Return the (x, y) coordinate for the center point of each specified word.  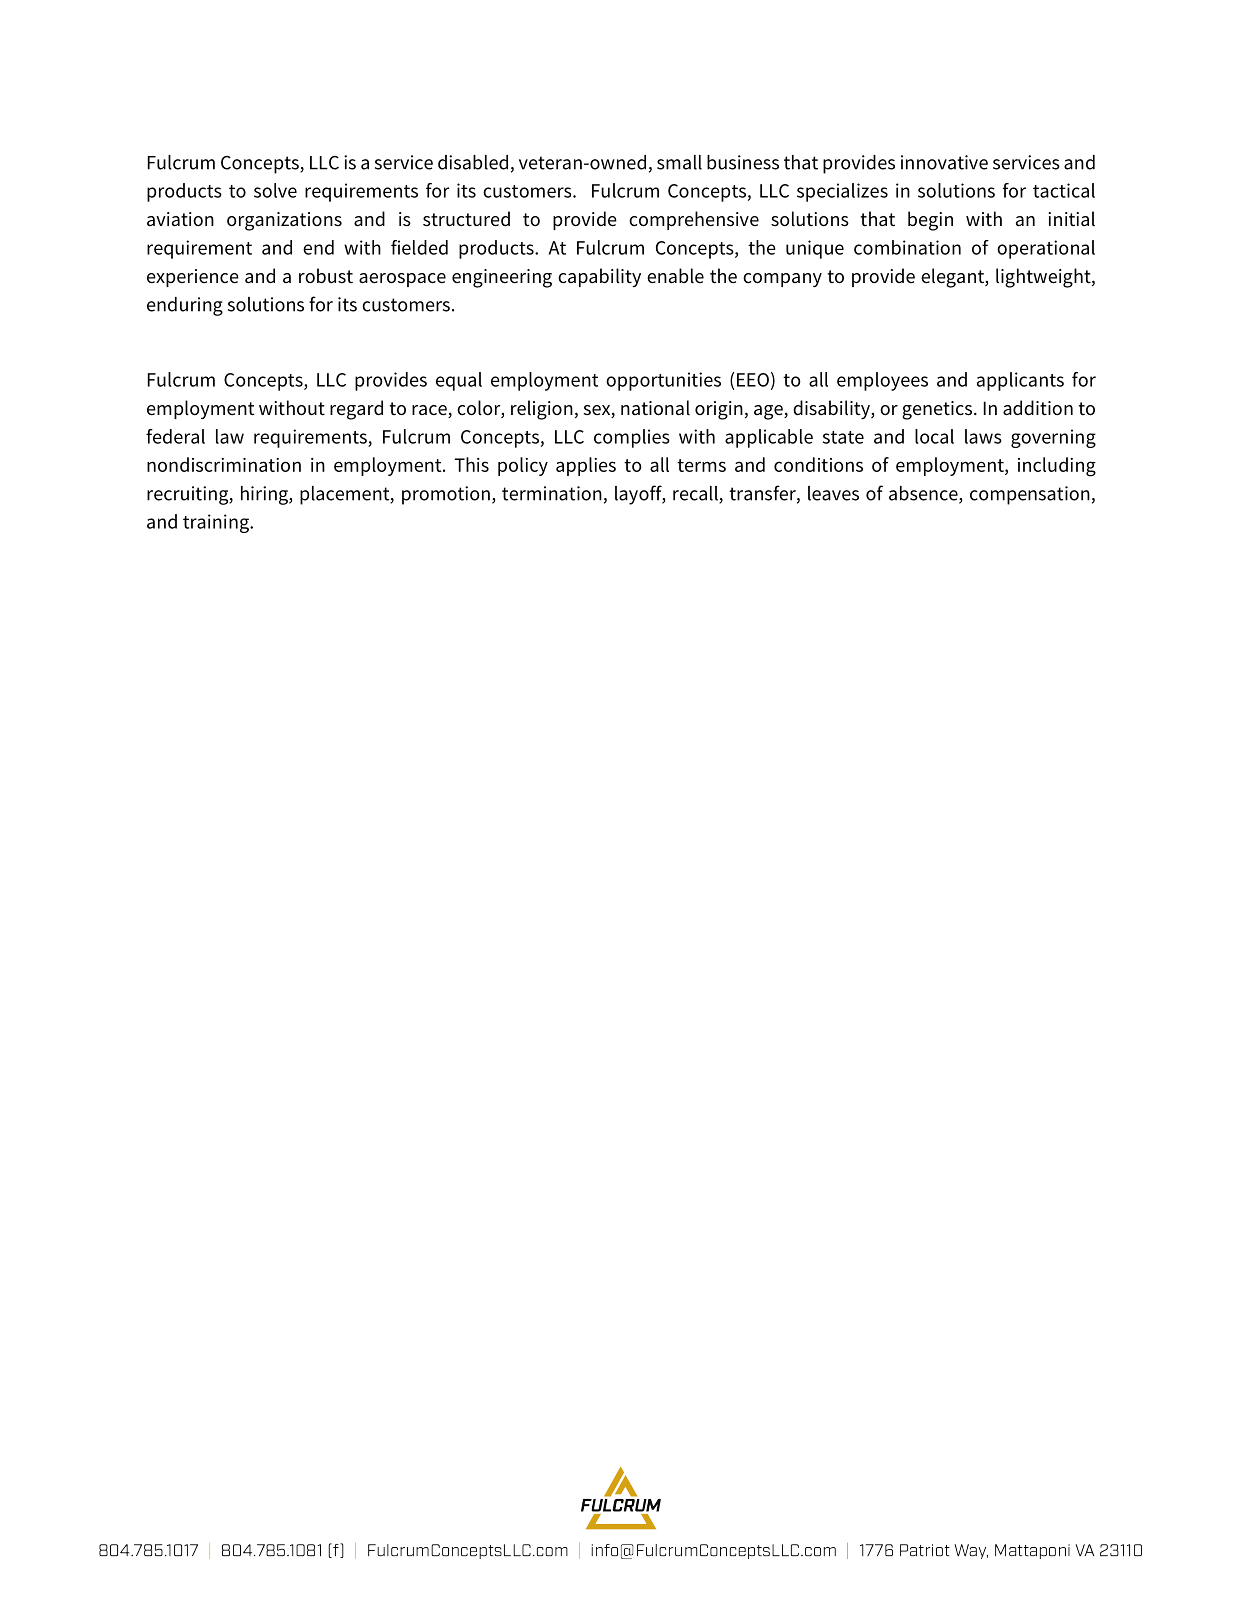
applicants (1020, 381)
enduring (185, 306)
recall (696, 494)
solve (275, 190)
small (679, 162)
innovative (944, 162)
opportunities (663, 381)
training (217, 523)
